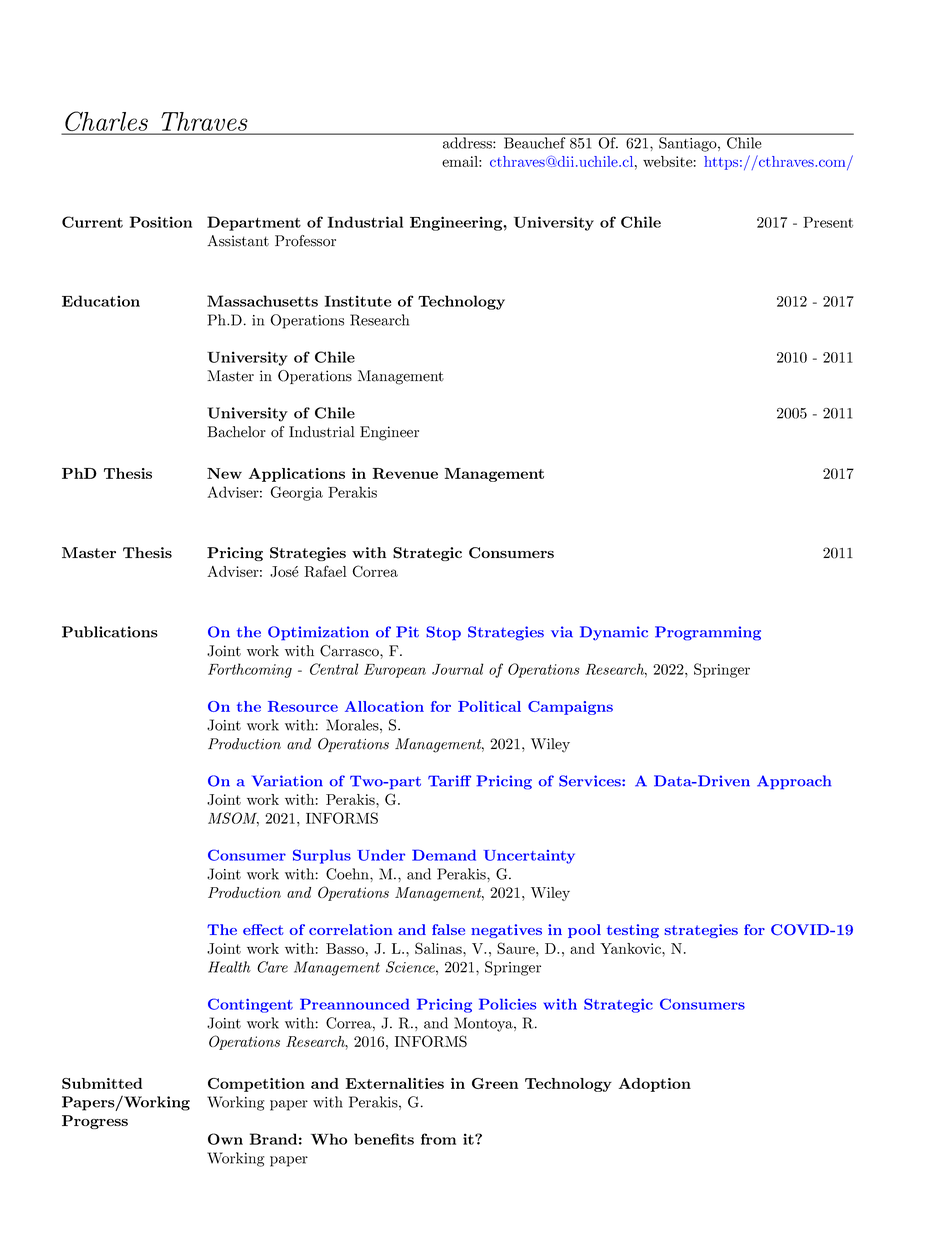 This screenshot has height=1233, width=952. I want to click on Stop, so click(443, 633).
